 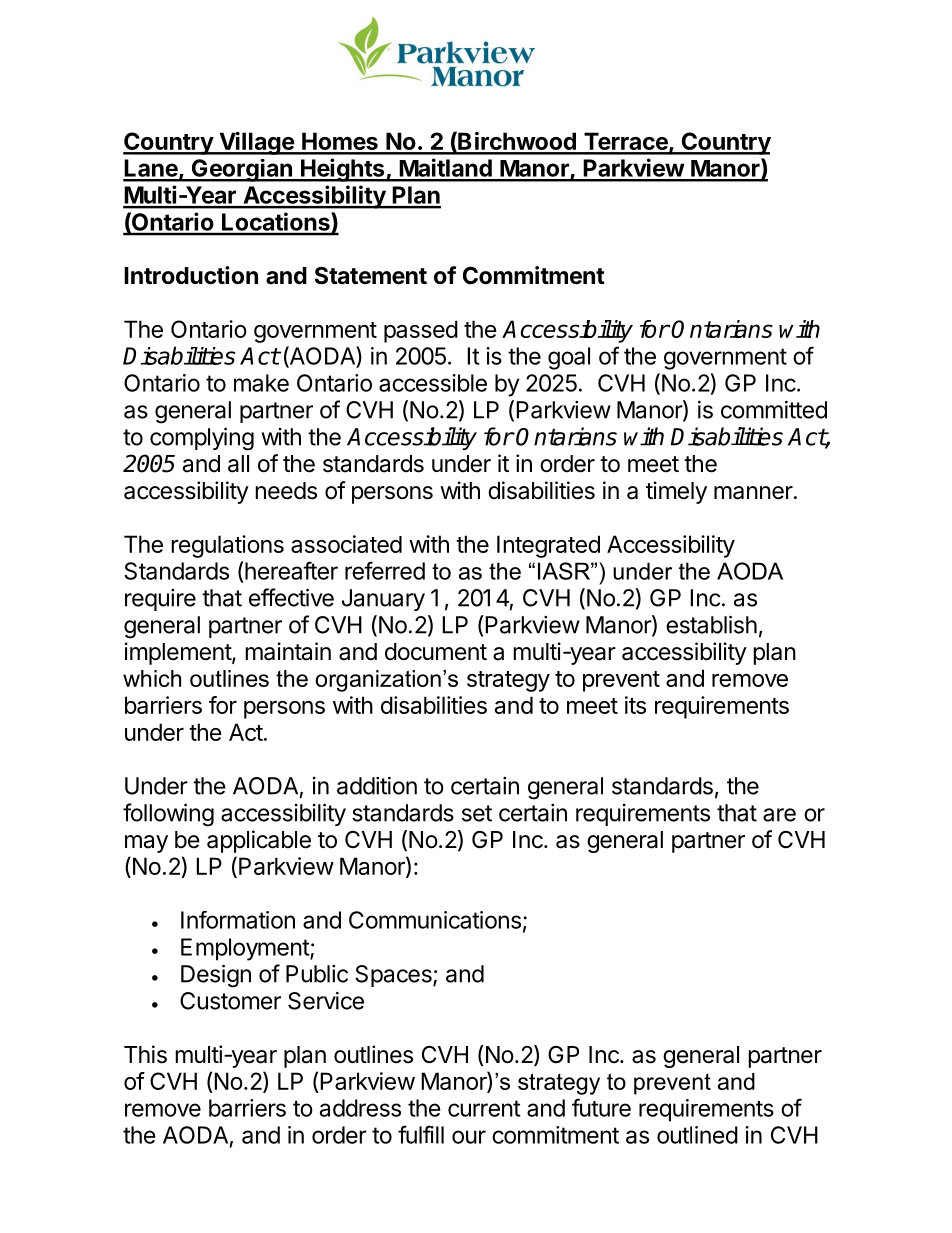 I want to click on all, so click(x=238, y=464).
